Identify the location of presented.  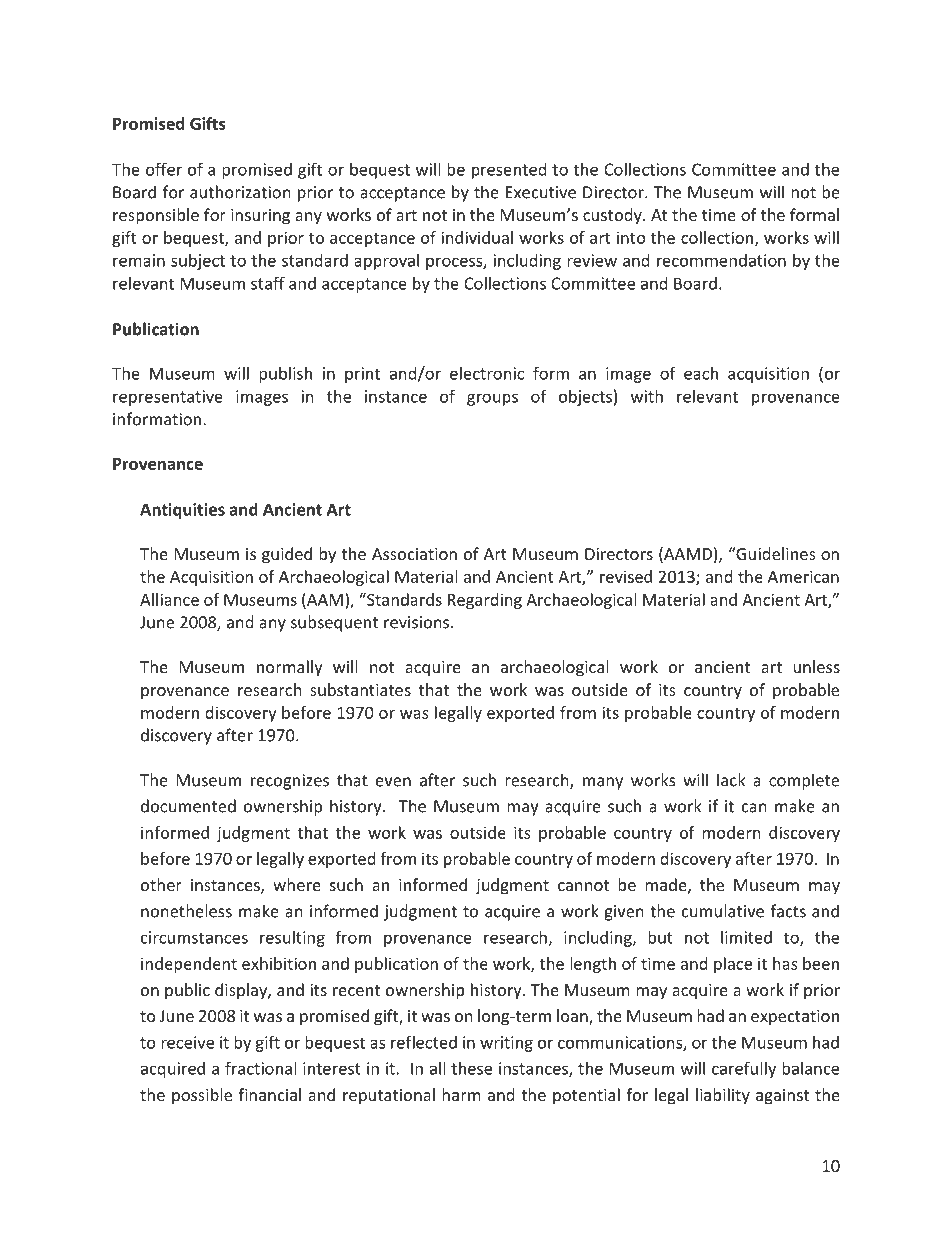
(509, 171).
